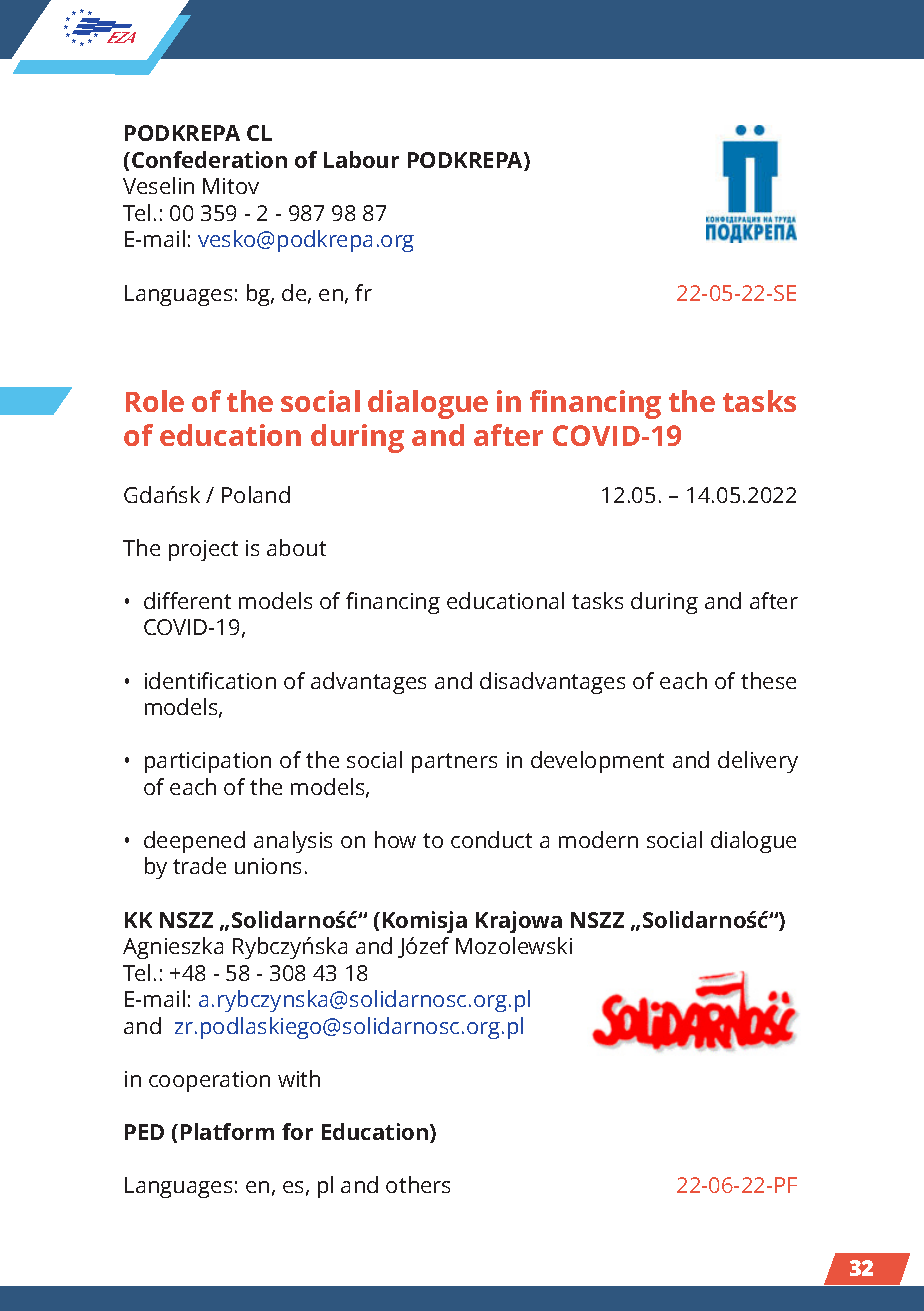 This page has width=924, height=1311. What do you see at coordinates (227, 1131) in the page?
I see `Platform` at bounding box center [227, 1131].
